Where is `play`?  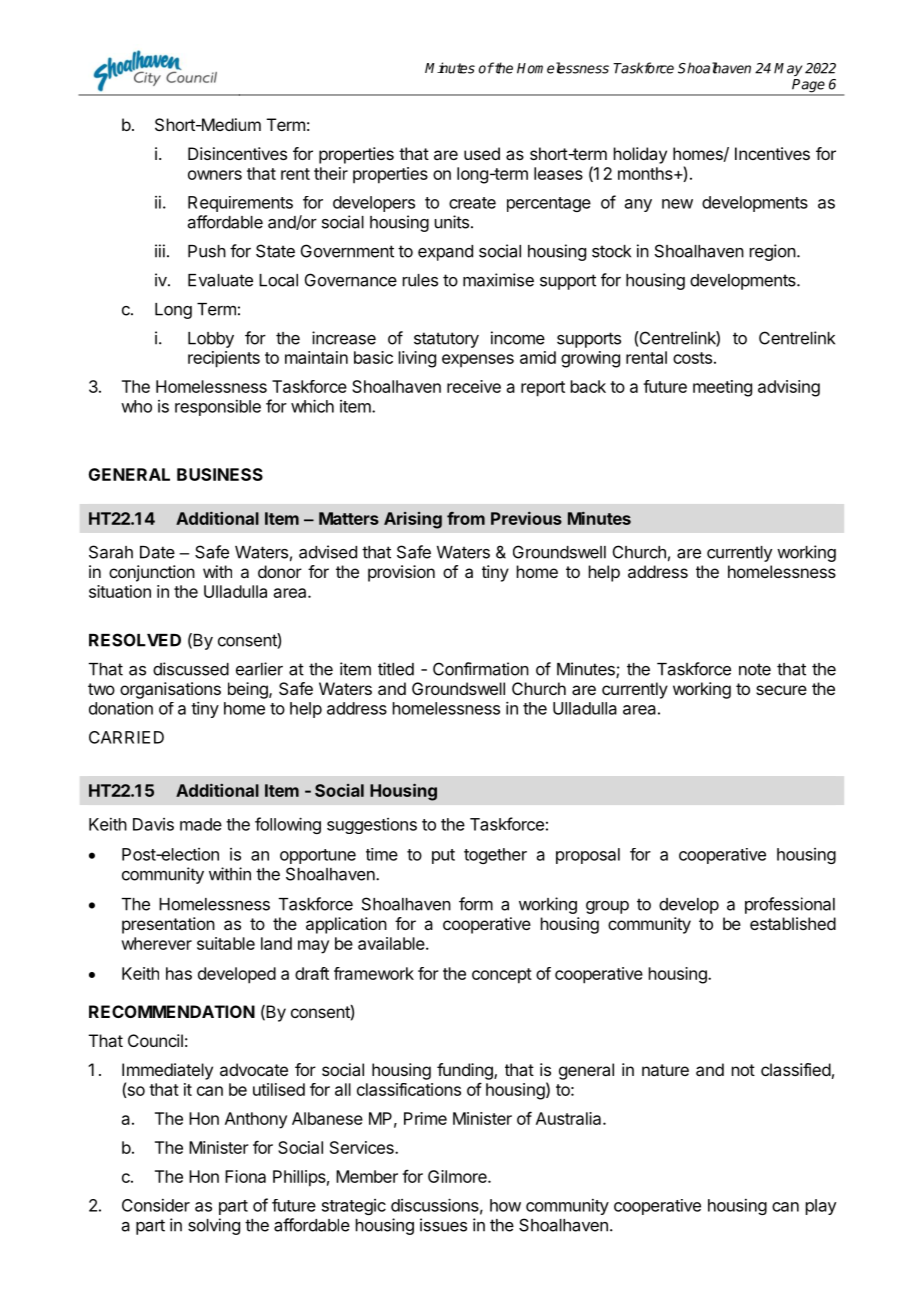
play is located at coordinates (821, 1207).
